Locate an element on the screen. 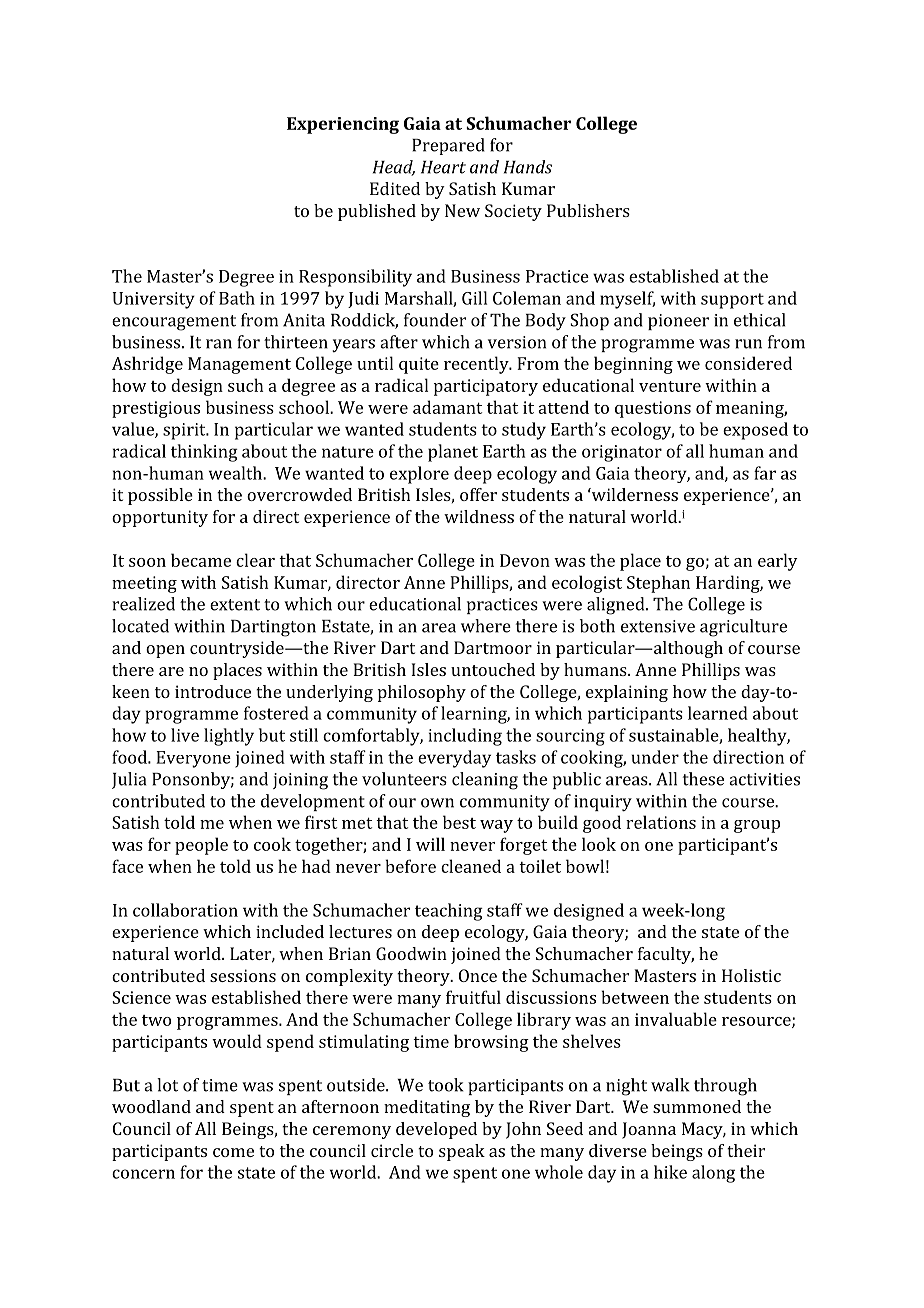 Image resolution: width=924 pixels, height=1308 pixels. speak is located at coordinates (462, 1152).
